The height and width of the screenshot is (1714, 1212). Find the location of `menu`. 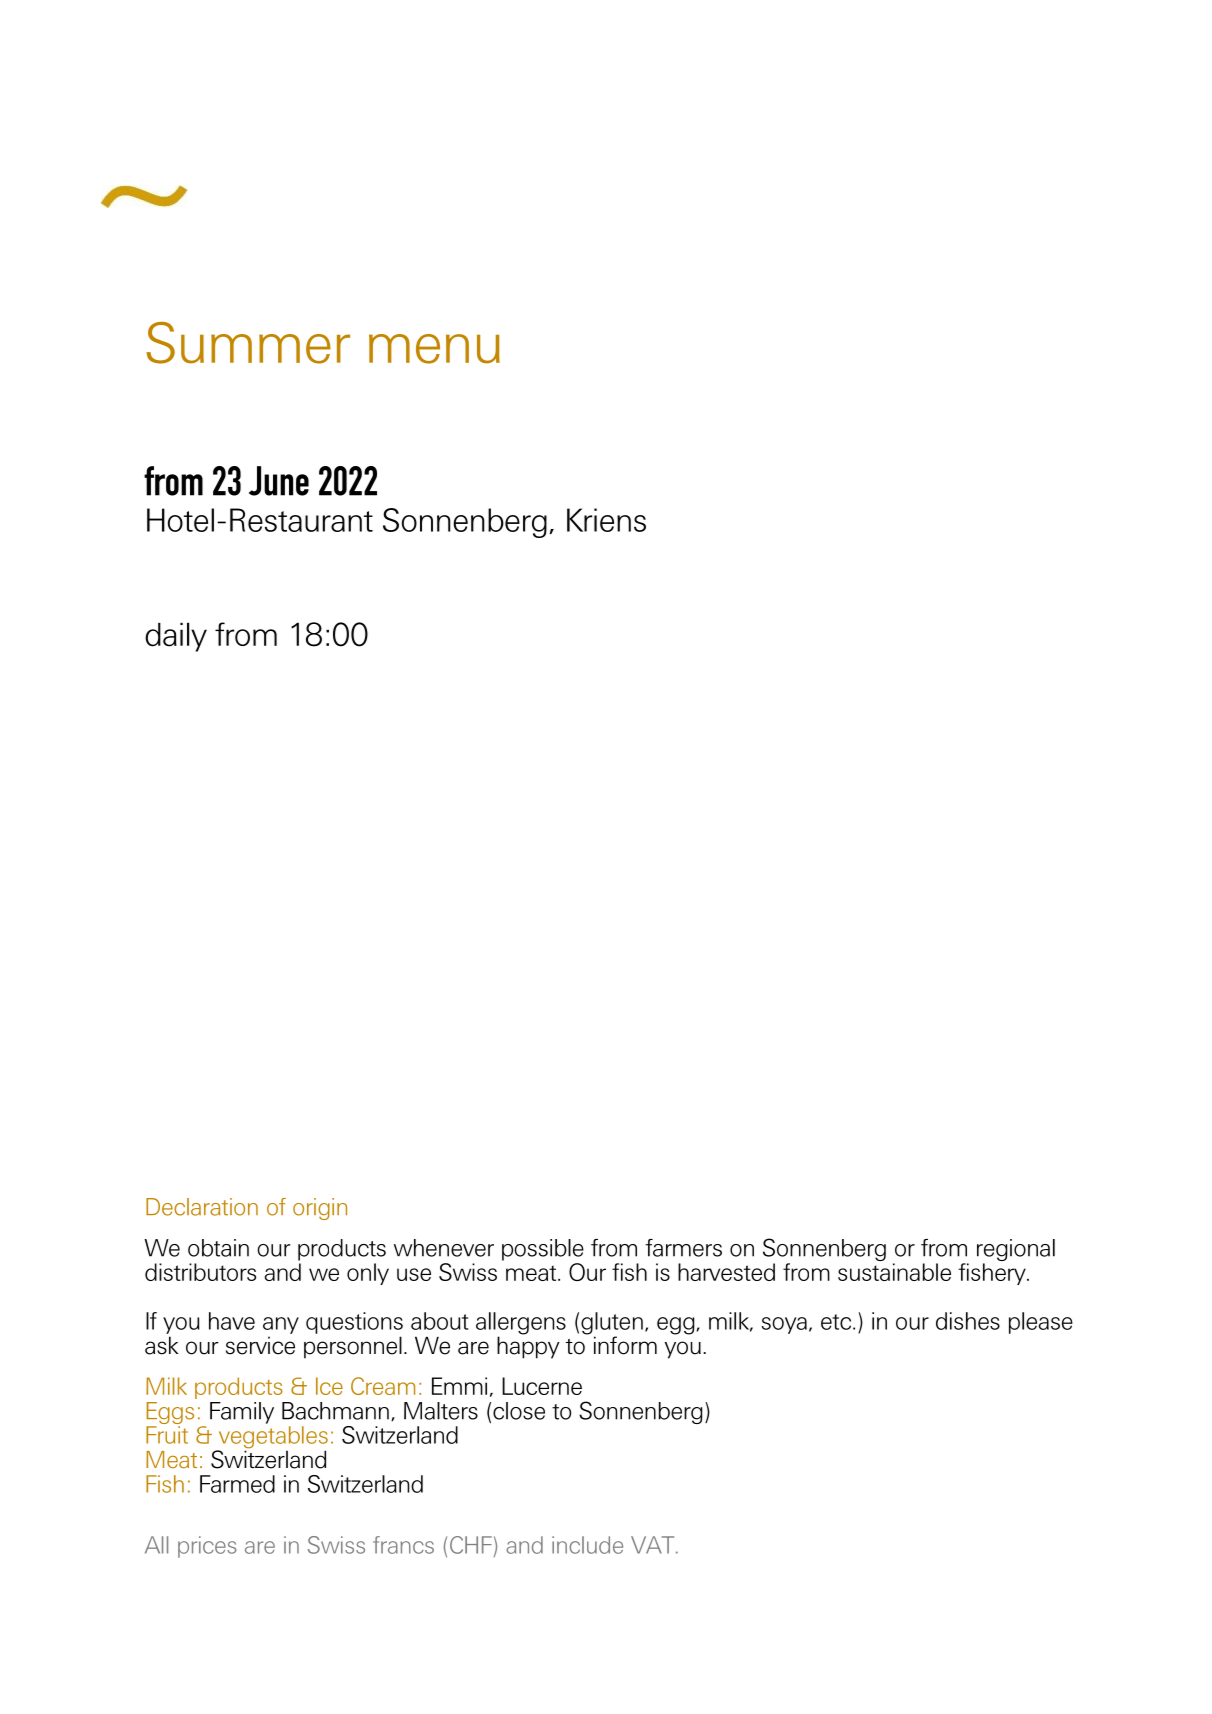

menu is located at coordinates (434, 349).
